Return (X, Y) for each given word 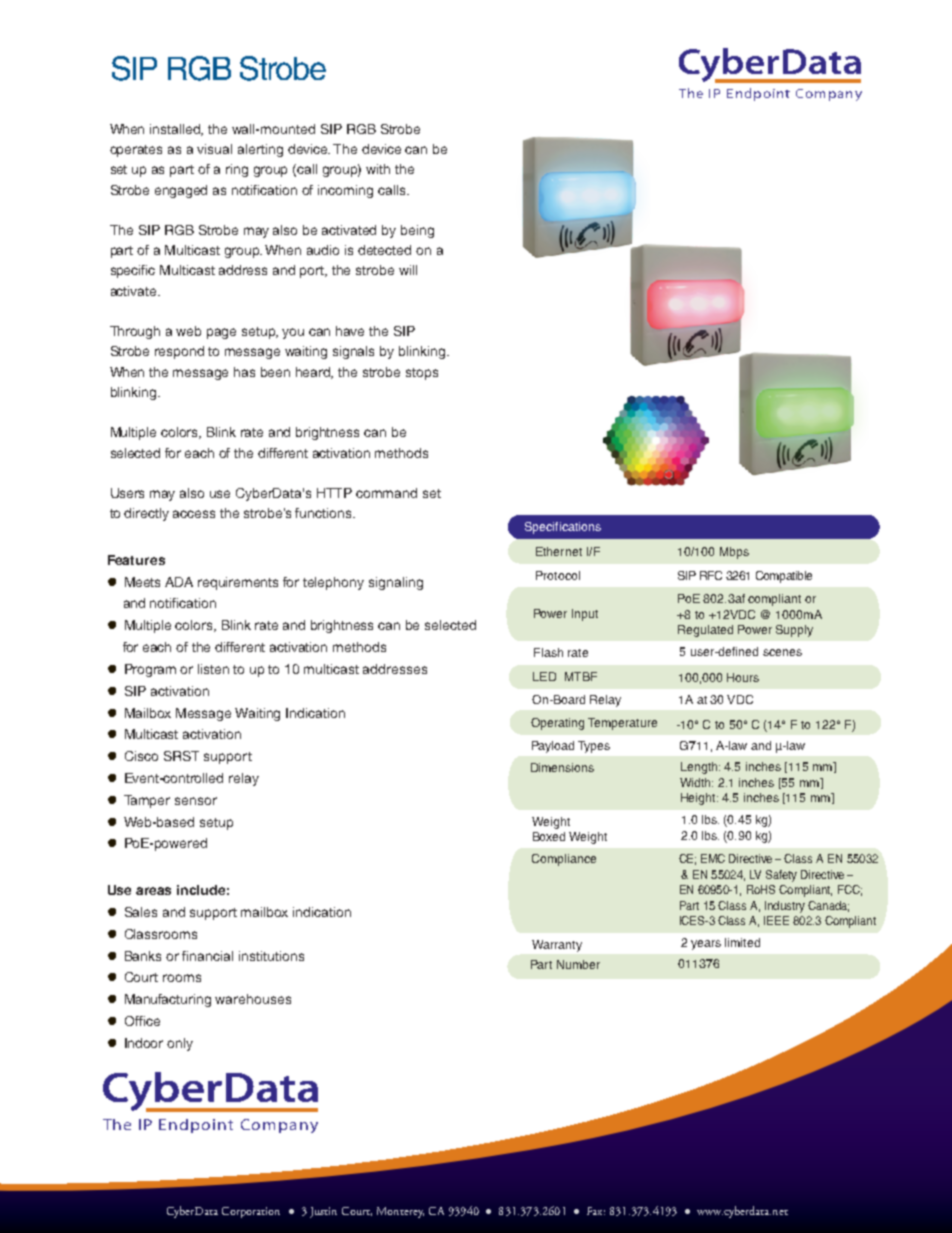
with (378, 169)
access (194, 514)
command (386, 493)
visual (214, 149)
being (417, 231)
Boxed (549, 836)
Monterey (400, 1212)
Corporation (251, 1212)
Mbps (734, 553)
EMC (713, 858)
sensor (196, 801)
